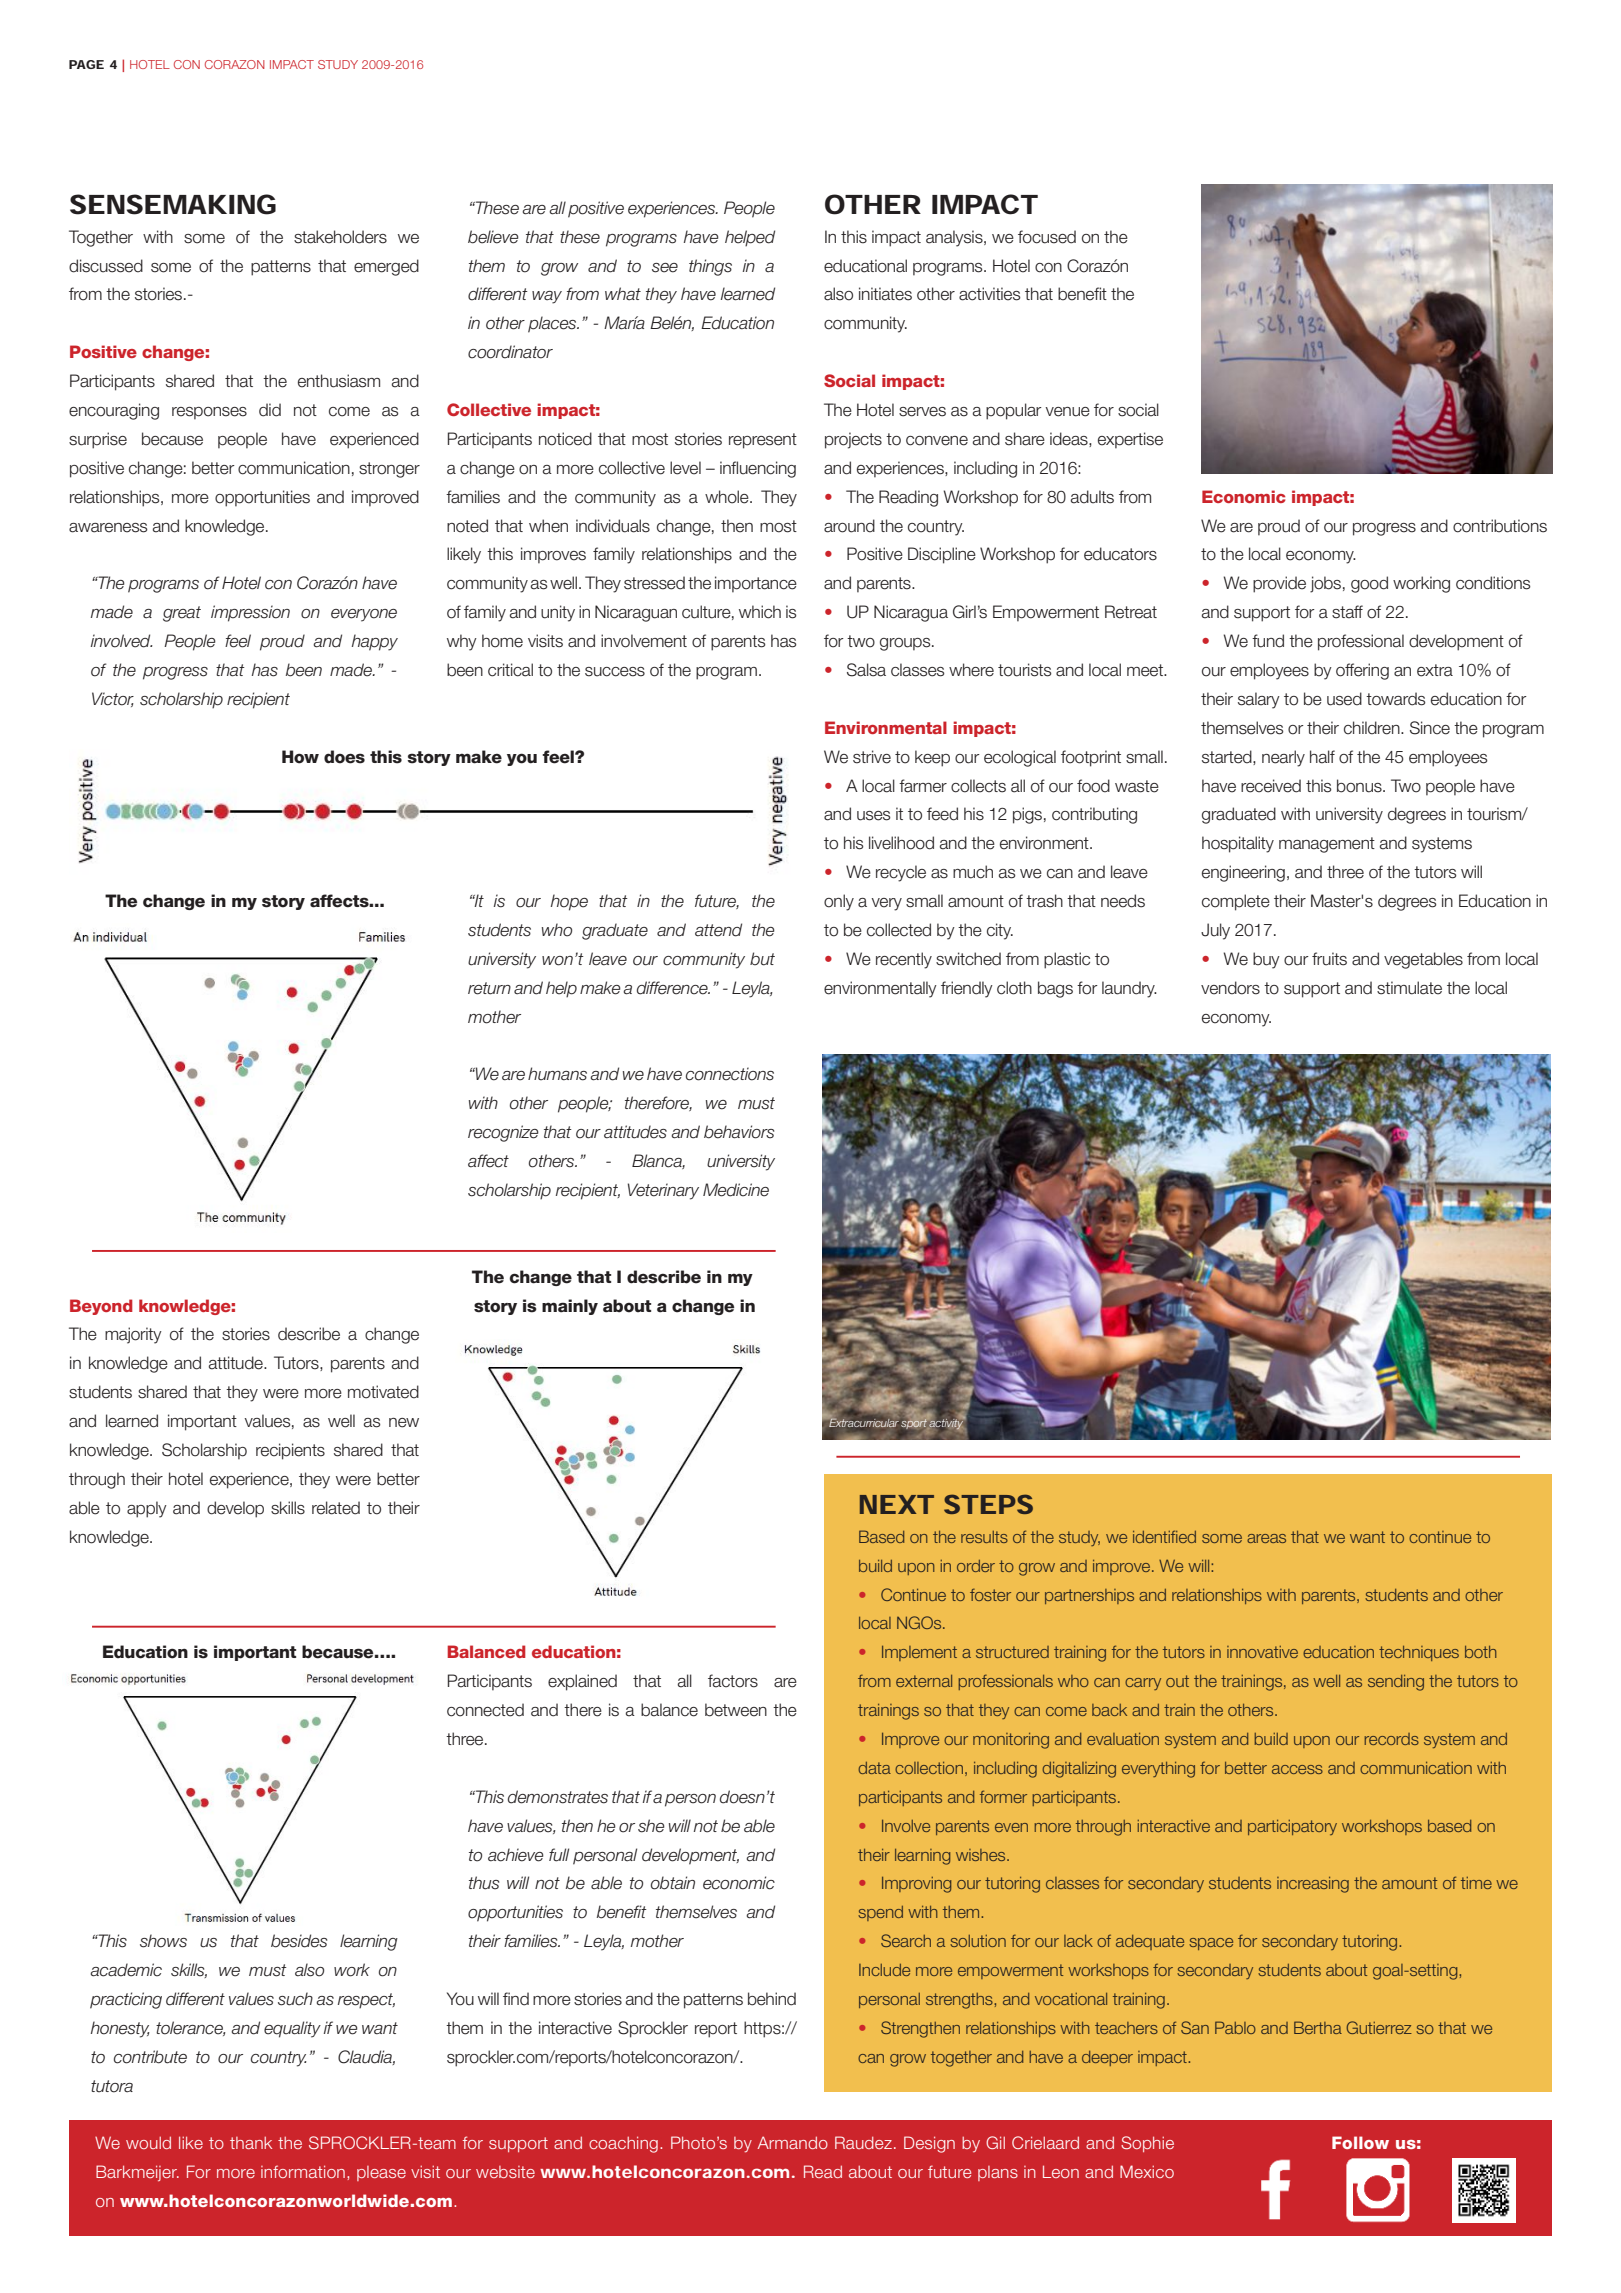 Image resolution: width=1621 pixels, height=2293 pixels. Describe the element at coordinates (340, 237) in the image. I see `stakeholders` at that location.
